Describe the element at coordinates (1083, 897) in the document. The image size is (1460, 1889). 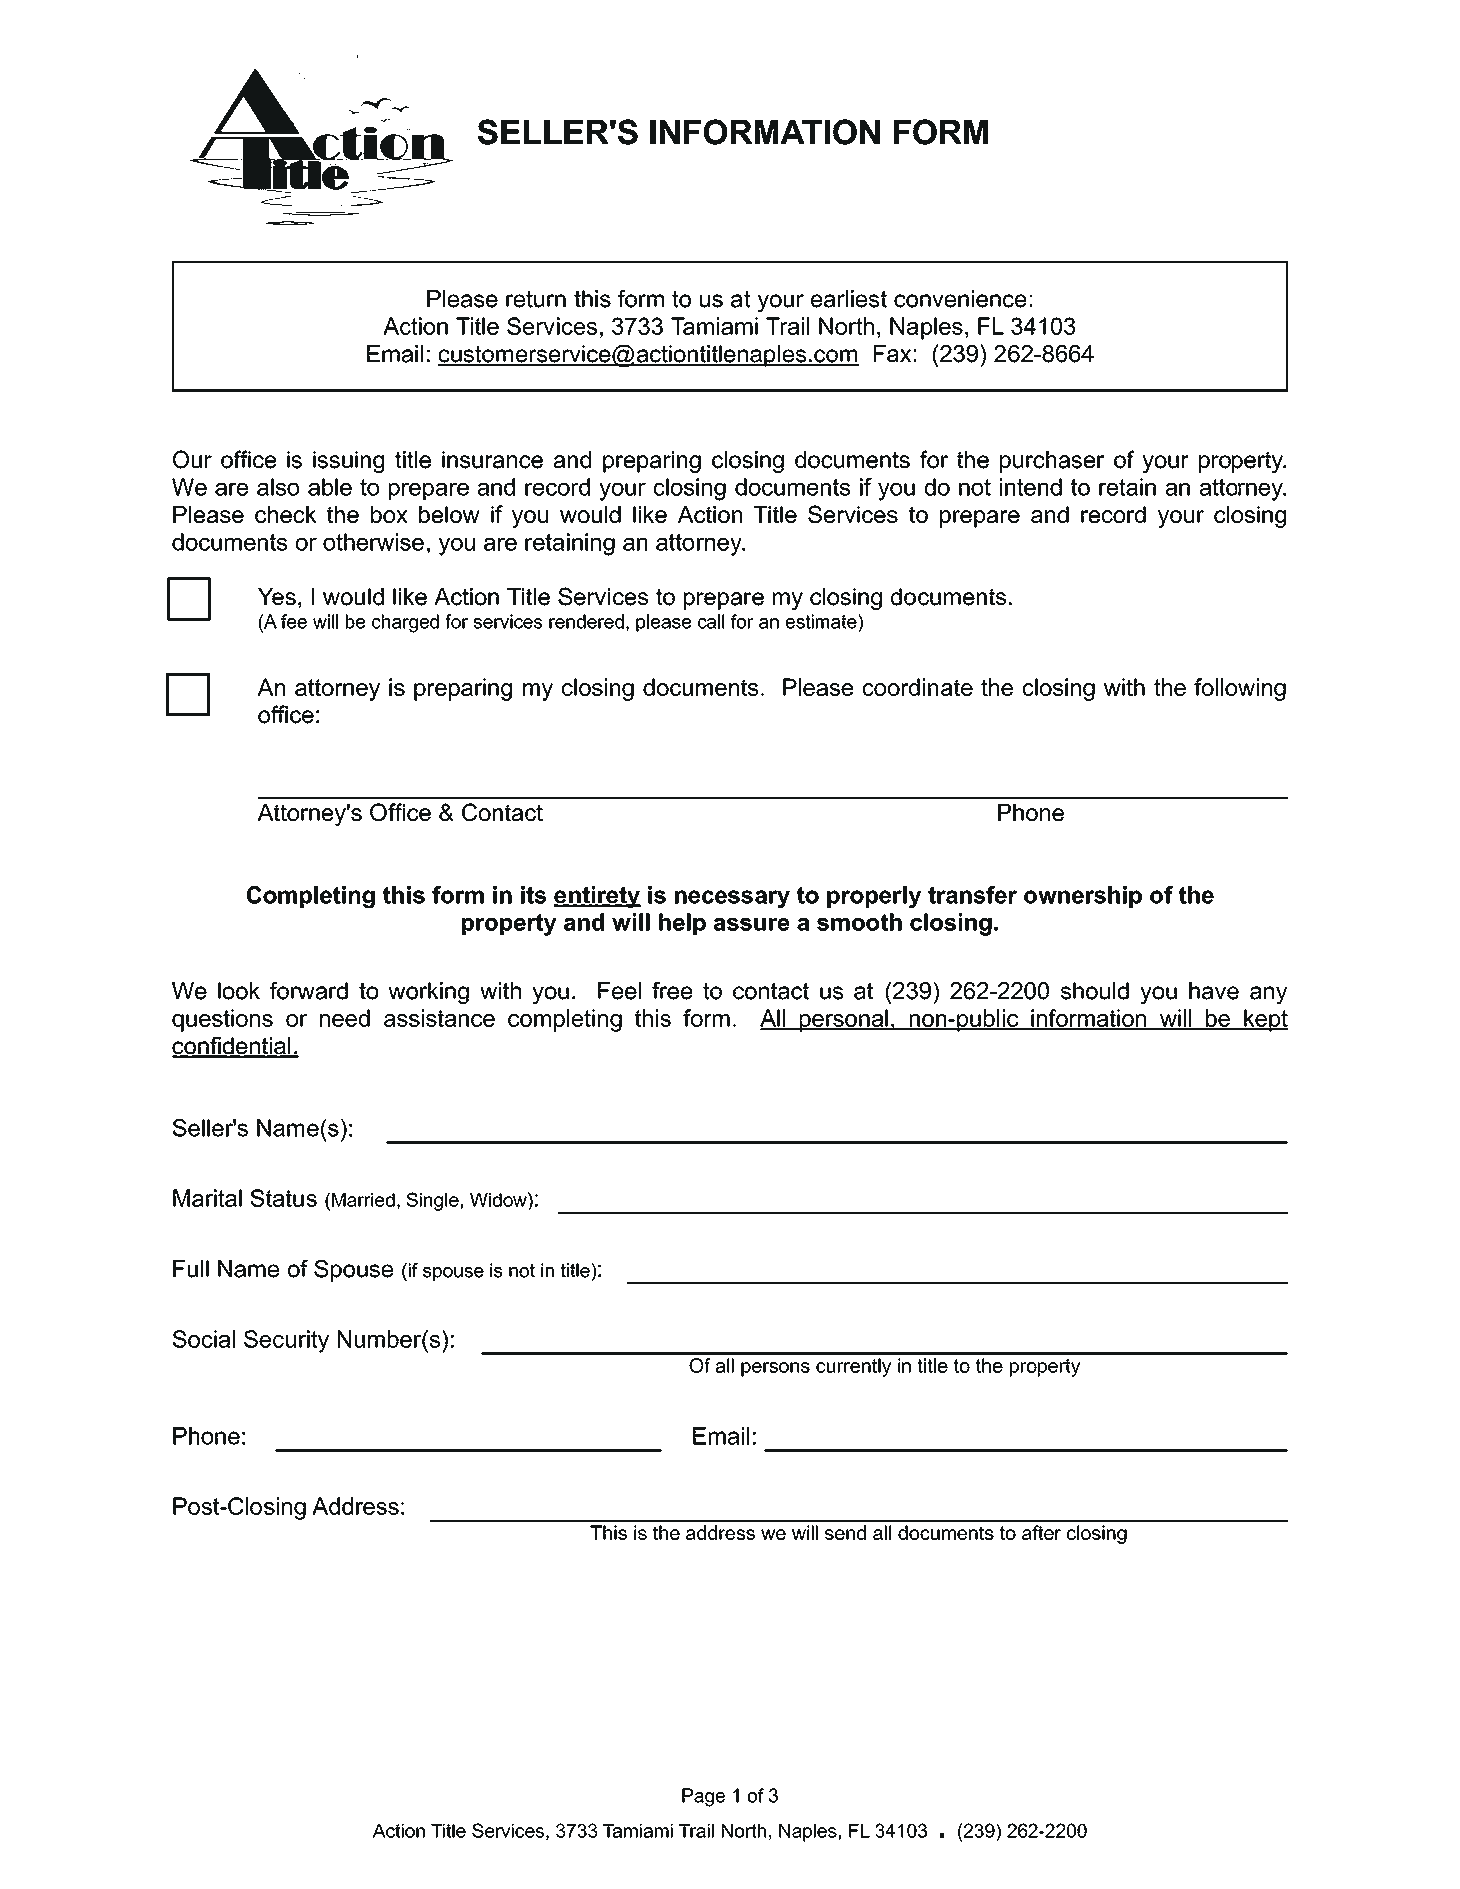
I see `ownership` at that location.
